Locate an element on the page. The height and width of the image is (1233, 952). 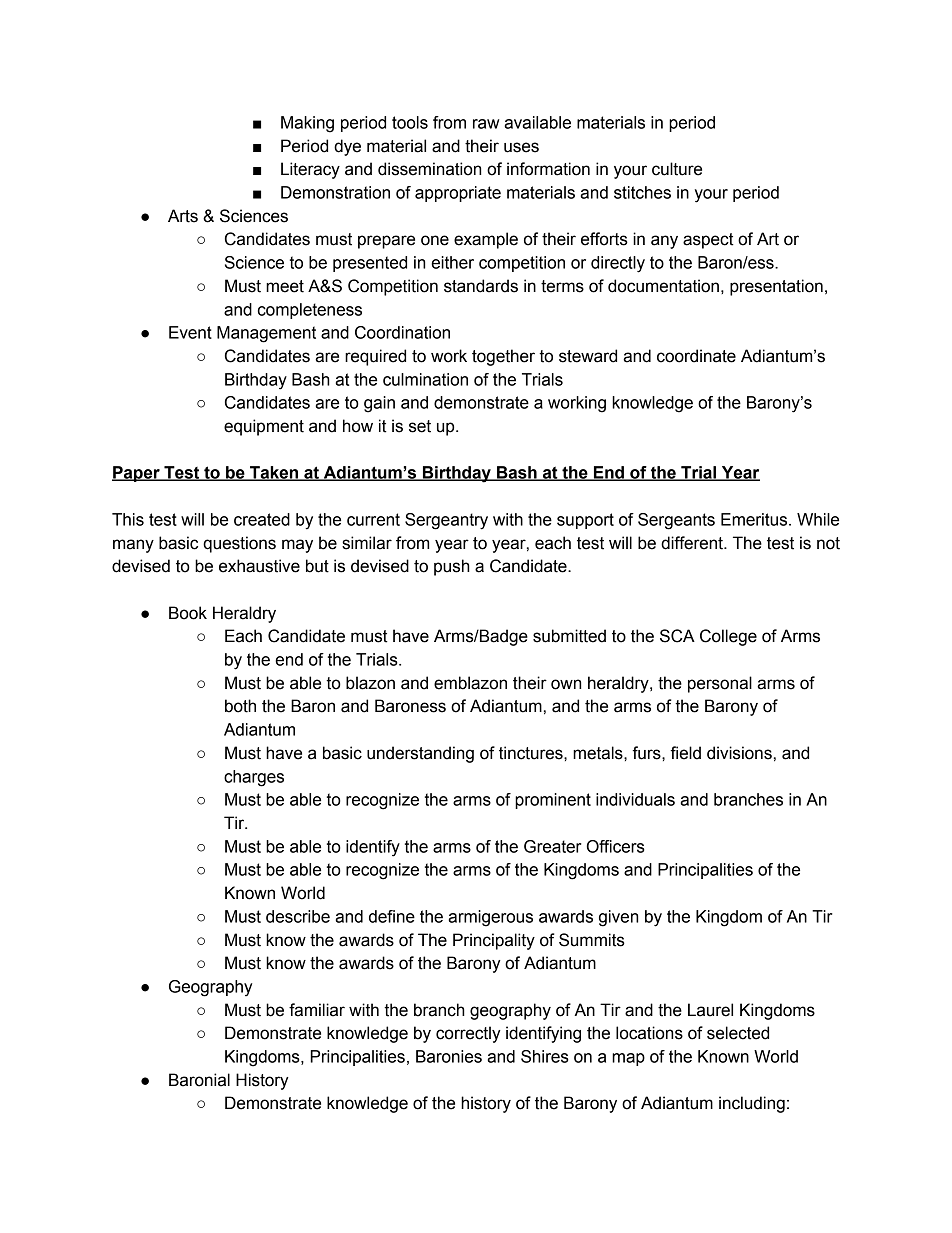
familiar is located at coordinates (317, 1010).
